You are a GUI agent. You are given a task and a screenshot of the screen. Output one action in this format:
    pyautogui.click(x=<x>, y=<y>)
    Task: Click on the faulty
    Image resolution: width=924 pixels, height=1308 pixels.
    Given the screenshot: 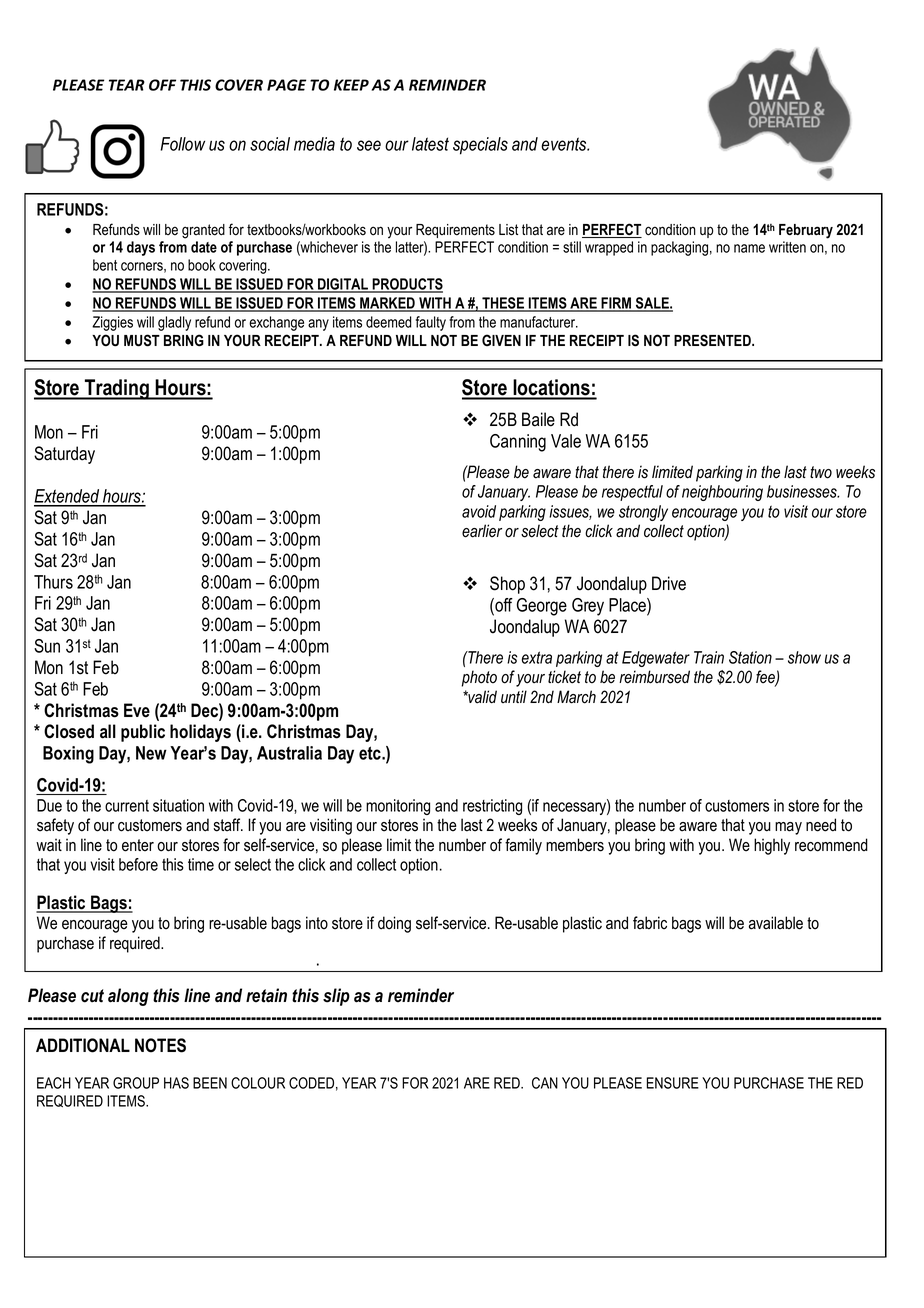 What is the action you would take?
    pyautogui.click(x=431, y=323)
